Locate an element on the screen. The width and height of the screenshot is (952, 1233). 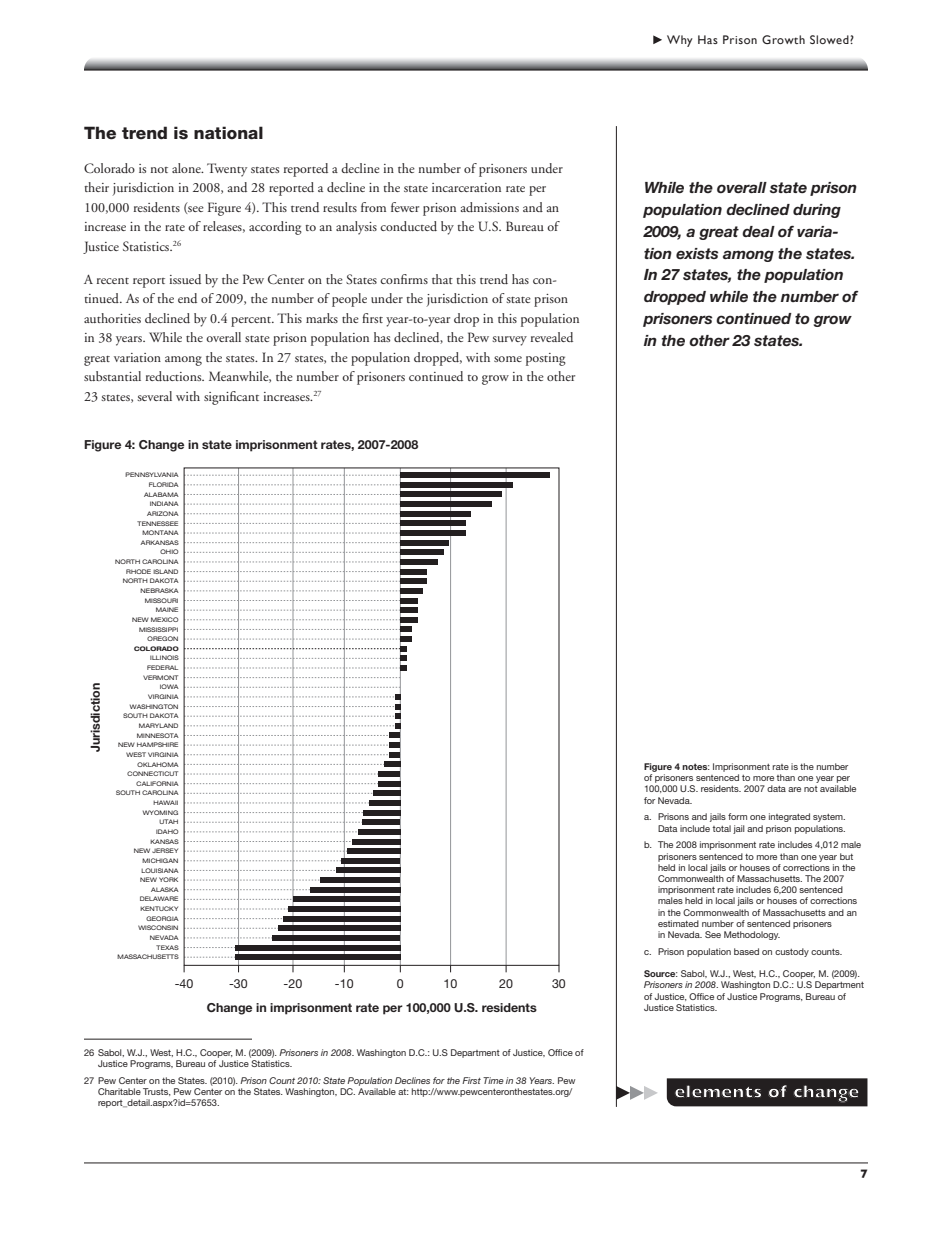
posting is located at coordinates (546, 359).
